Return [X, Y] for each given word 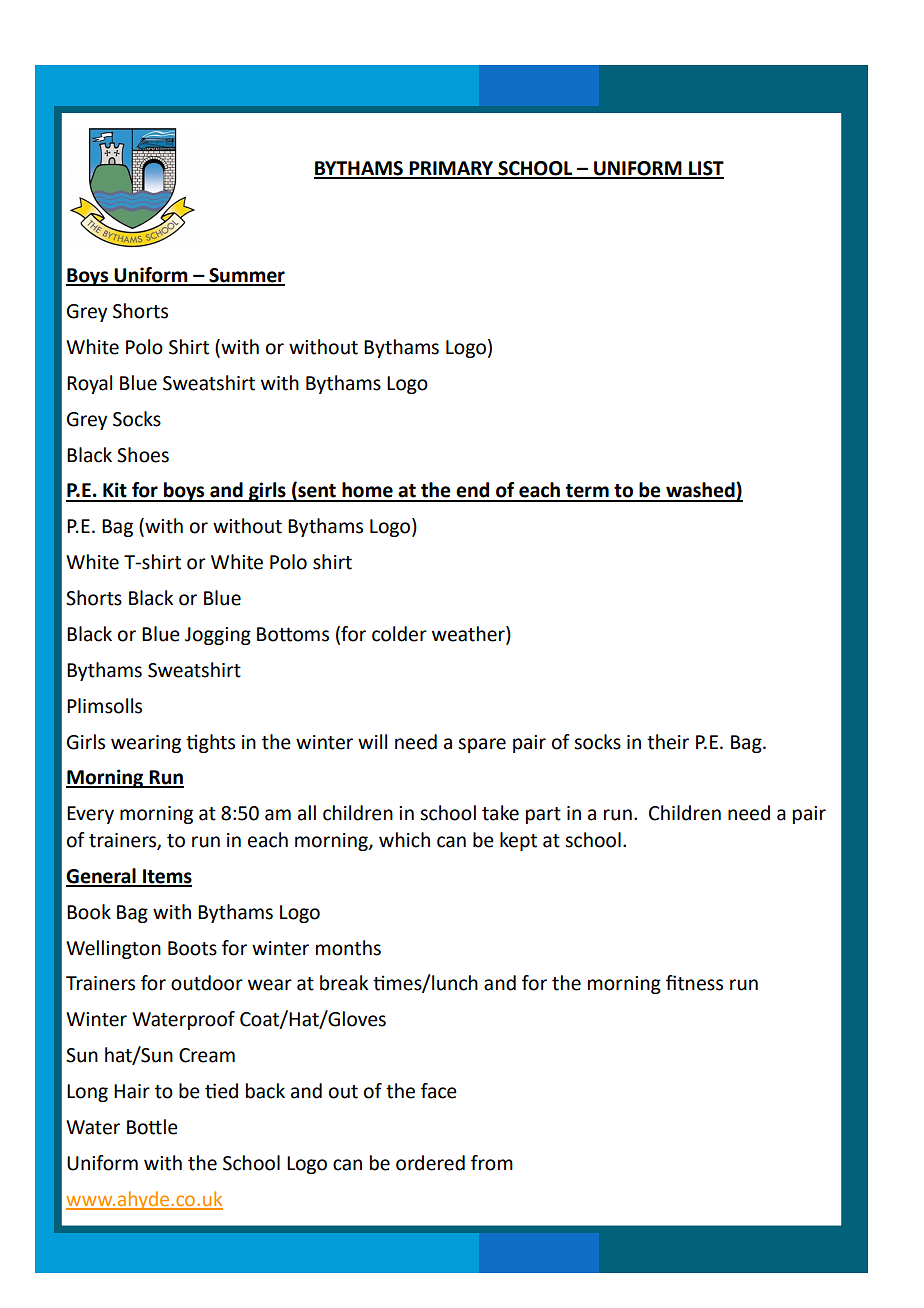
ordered [430, 1163]
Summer [246, 276]
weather [469, 635]
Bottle [152, 1127]
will [372, 741]
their [668, 742]
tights [210, 743]
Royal [89, 384]
